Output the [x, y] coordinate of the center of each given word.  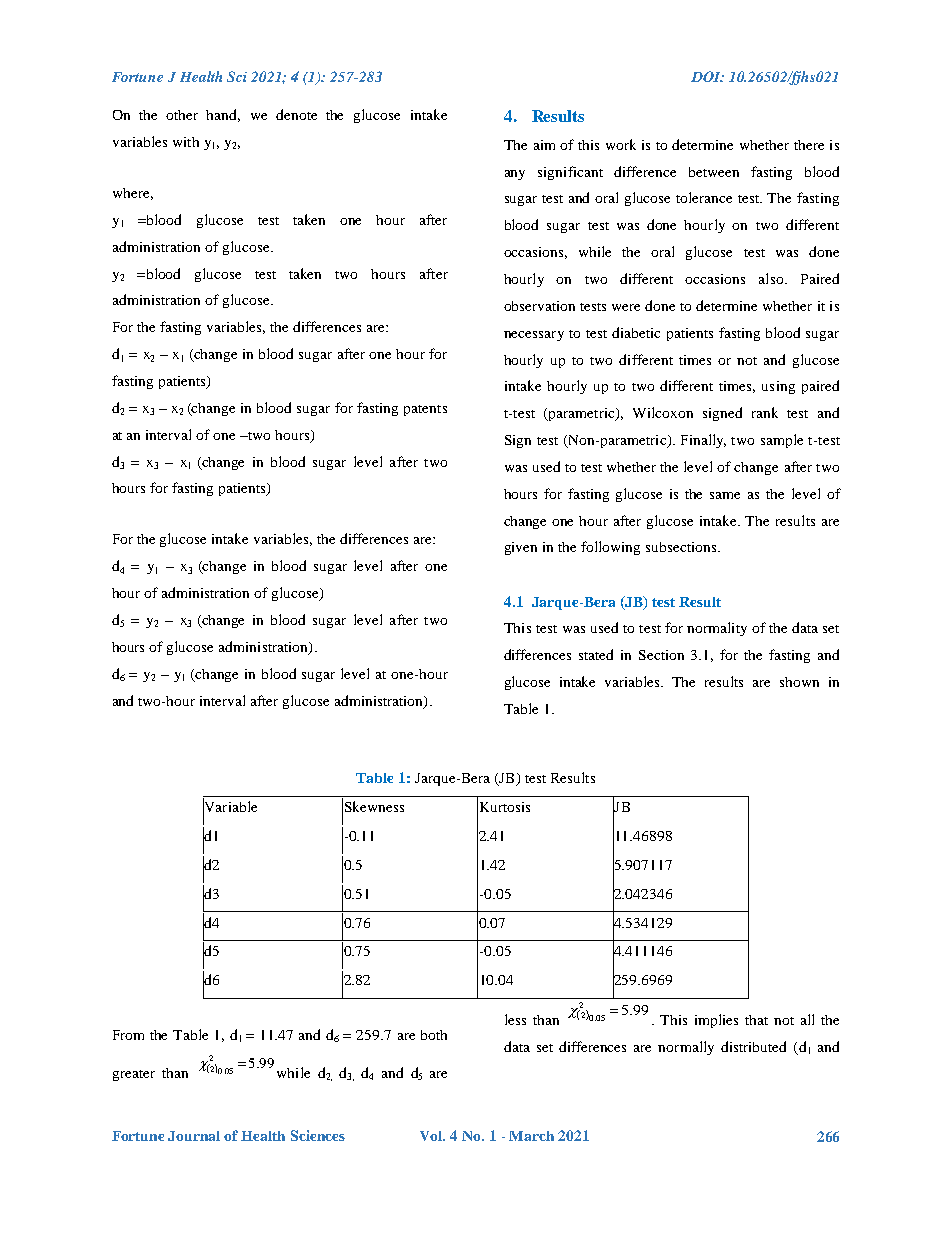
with [186, 142]
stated [596, 654]
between [714, 172]
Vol [432, 1136]
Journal [194, 1136]
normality [717, 629]
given [521, 548]
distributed [753, 1046]
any [515, 175]
